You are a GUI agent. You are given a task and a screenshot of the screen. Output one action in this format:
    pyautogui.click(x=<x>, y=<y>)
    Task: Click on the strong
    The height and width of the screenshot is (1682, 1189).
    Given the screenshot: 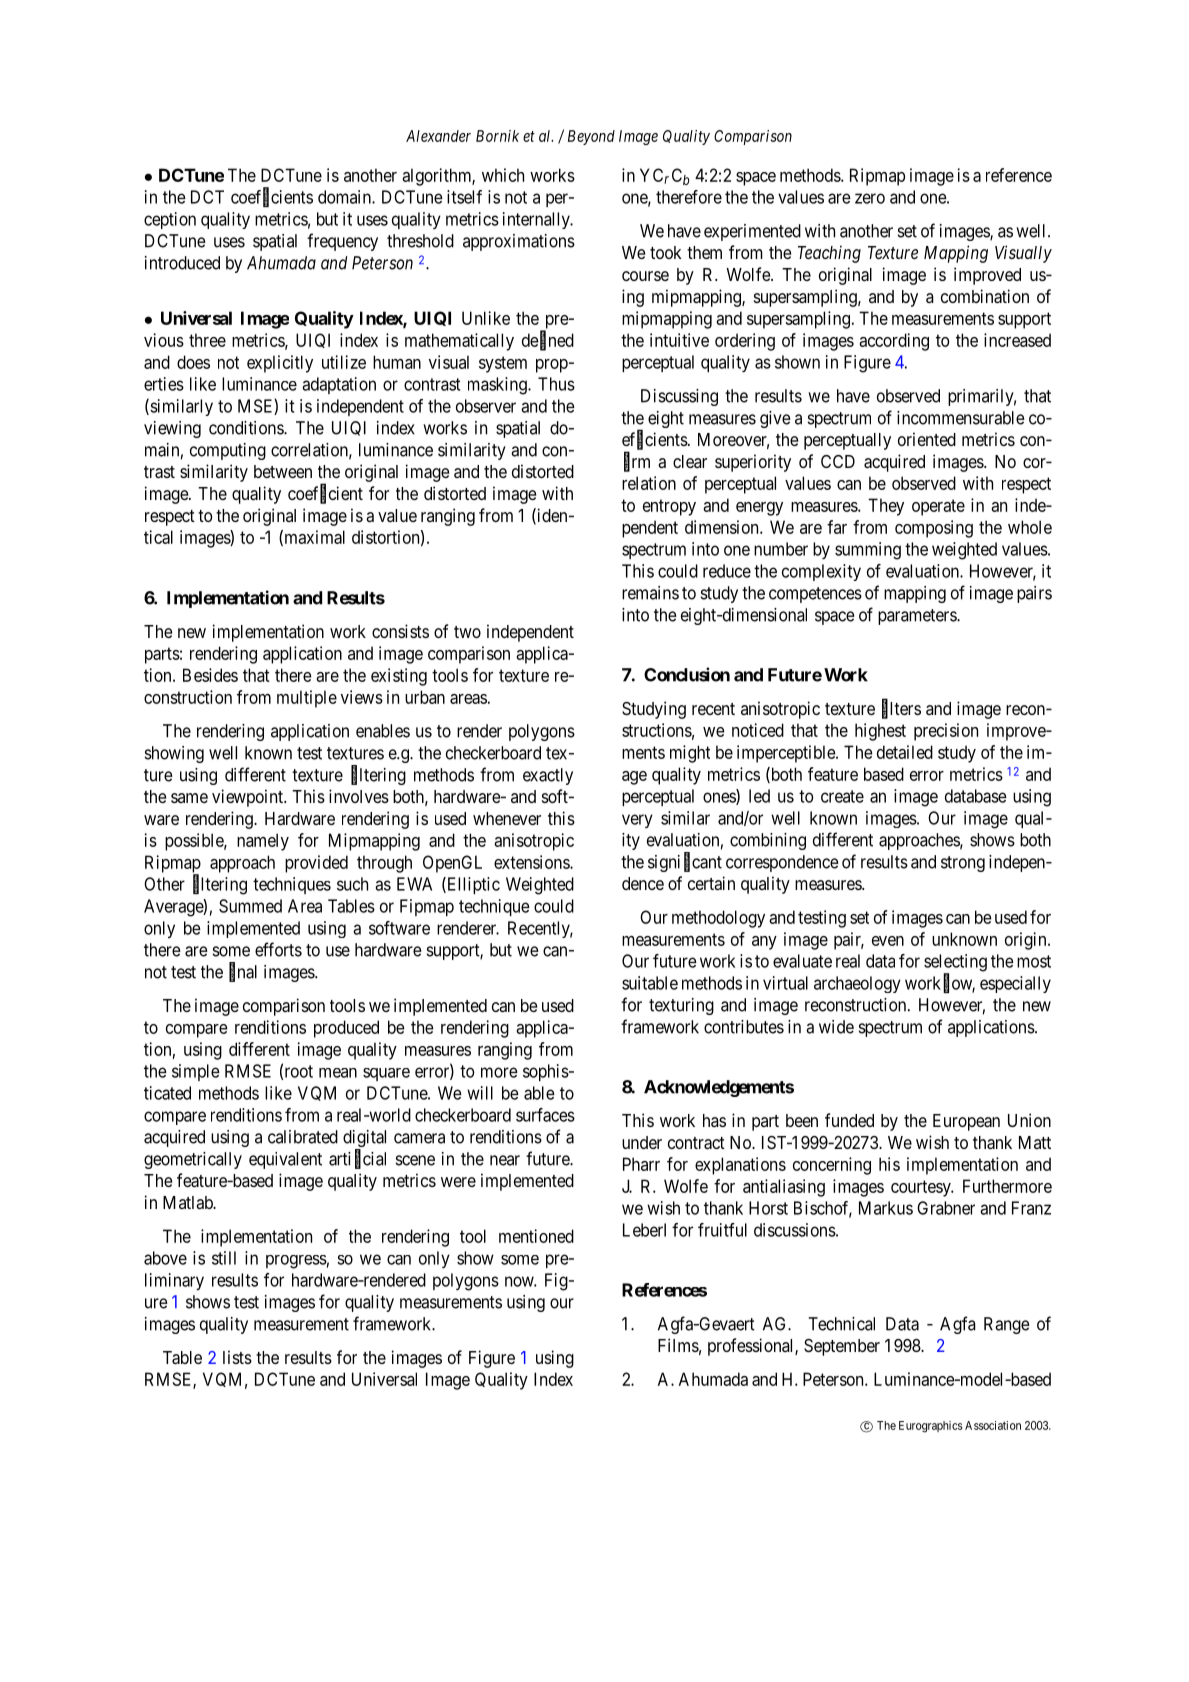 What is the action you would take?
    pyautogui.click(x=963, y=864)
